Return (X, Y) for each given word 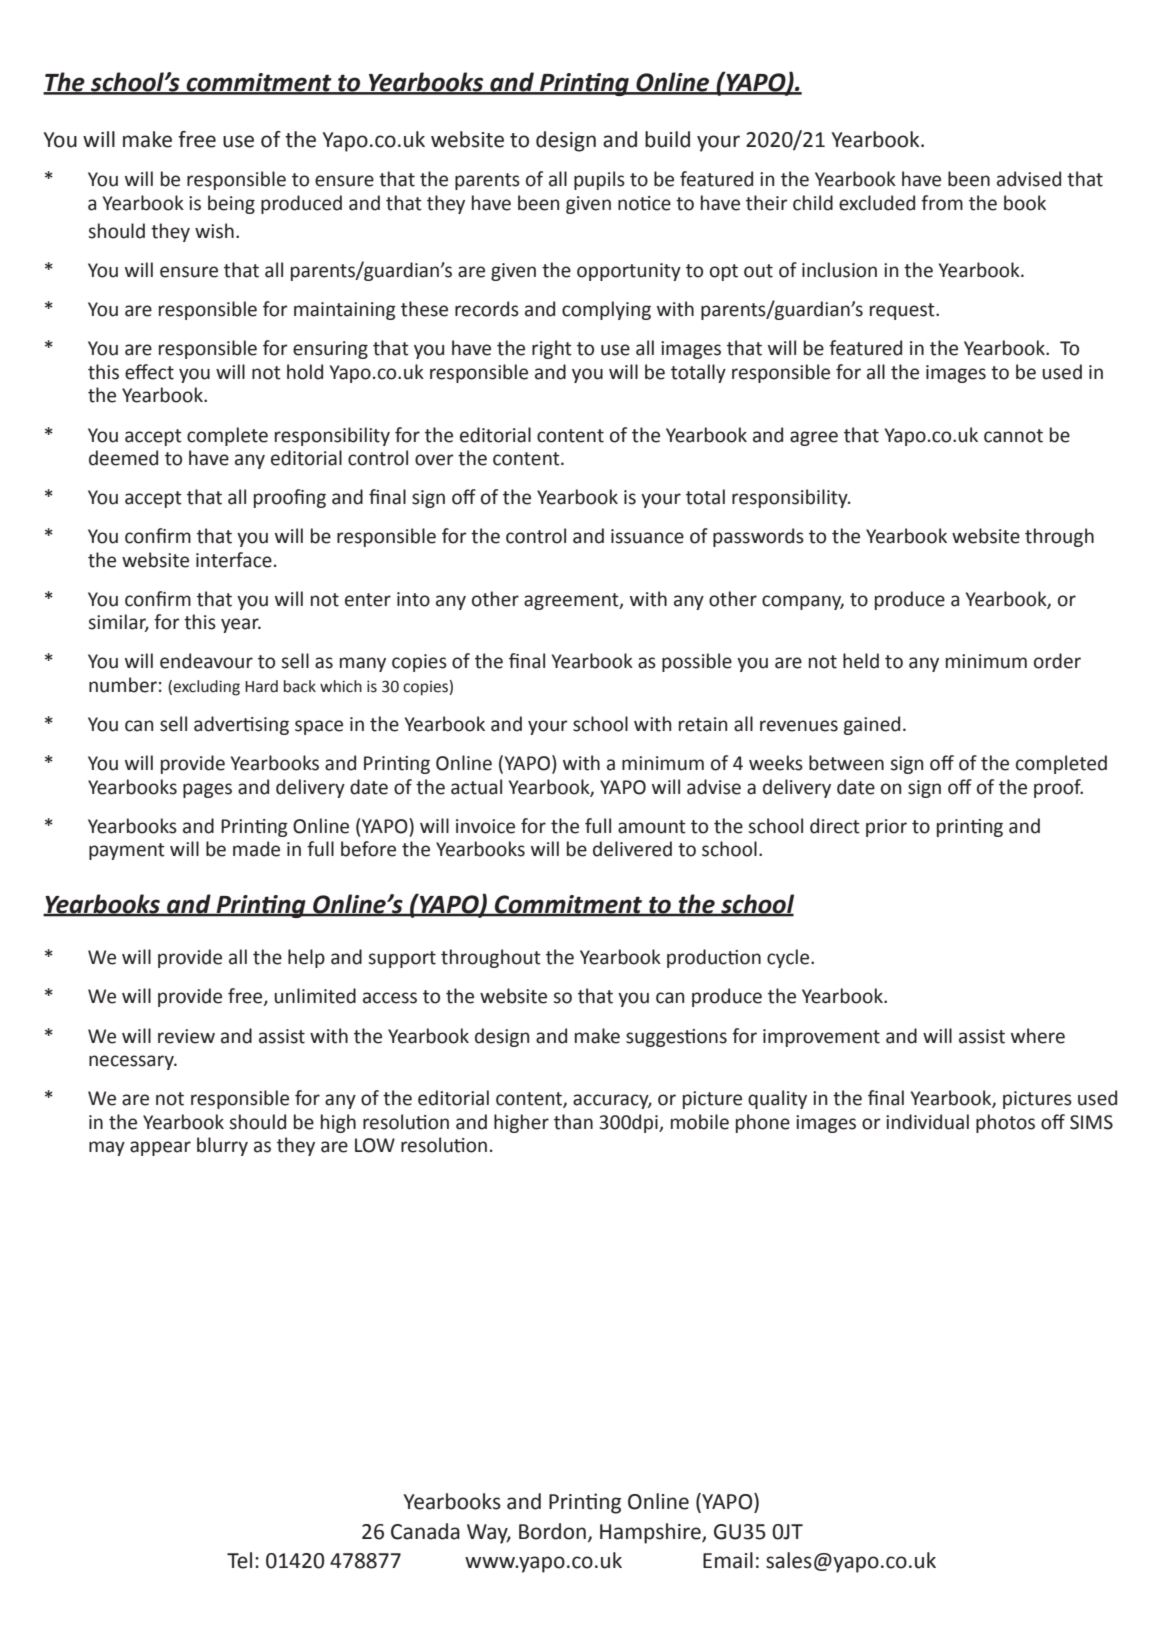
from (942, 203)
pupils (599, 180)
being (231, 204)
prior (886, 828)
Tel (239, 1560)
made (256, 849)
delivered (632, 849)
